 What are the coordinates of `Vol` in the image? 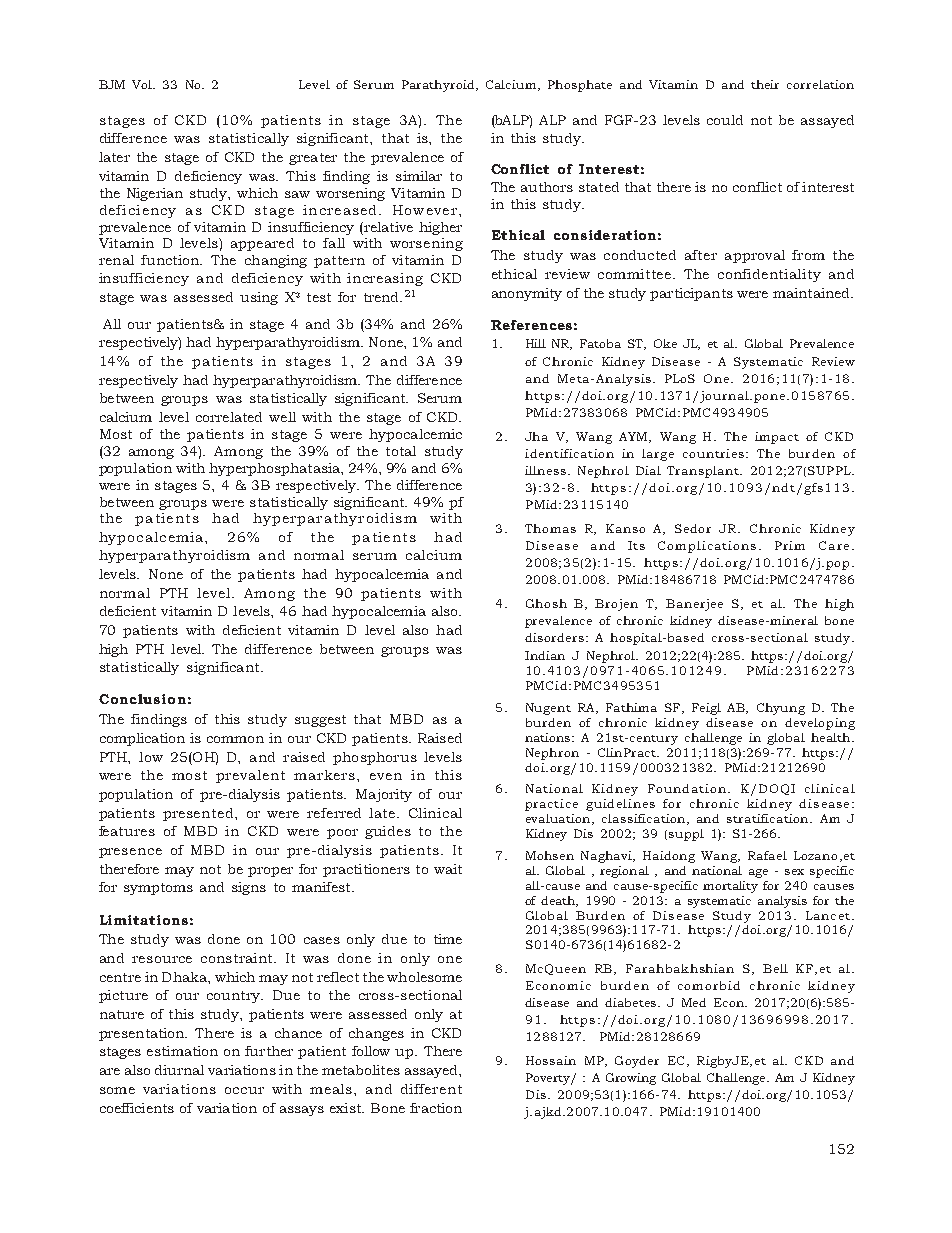 It's located at (143, 84).
